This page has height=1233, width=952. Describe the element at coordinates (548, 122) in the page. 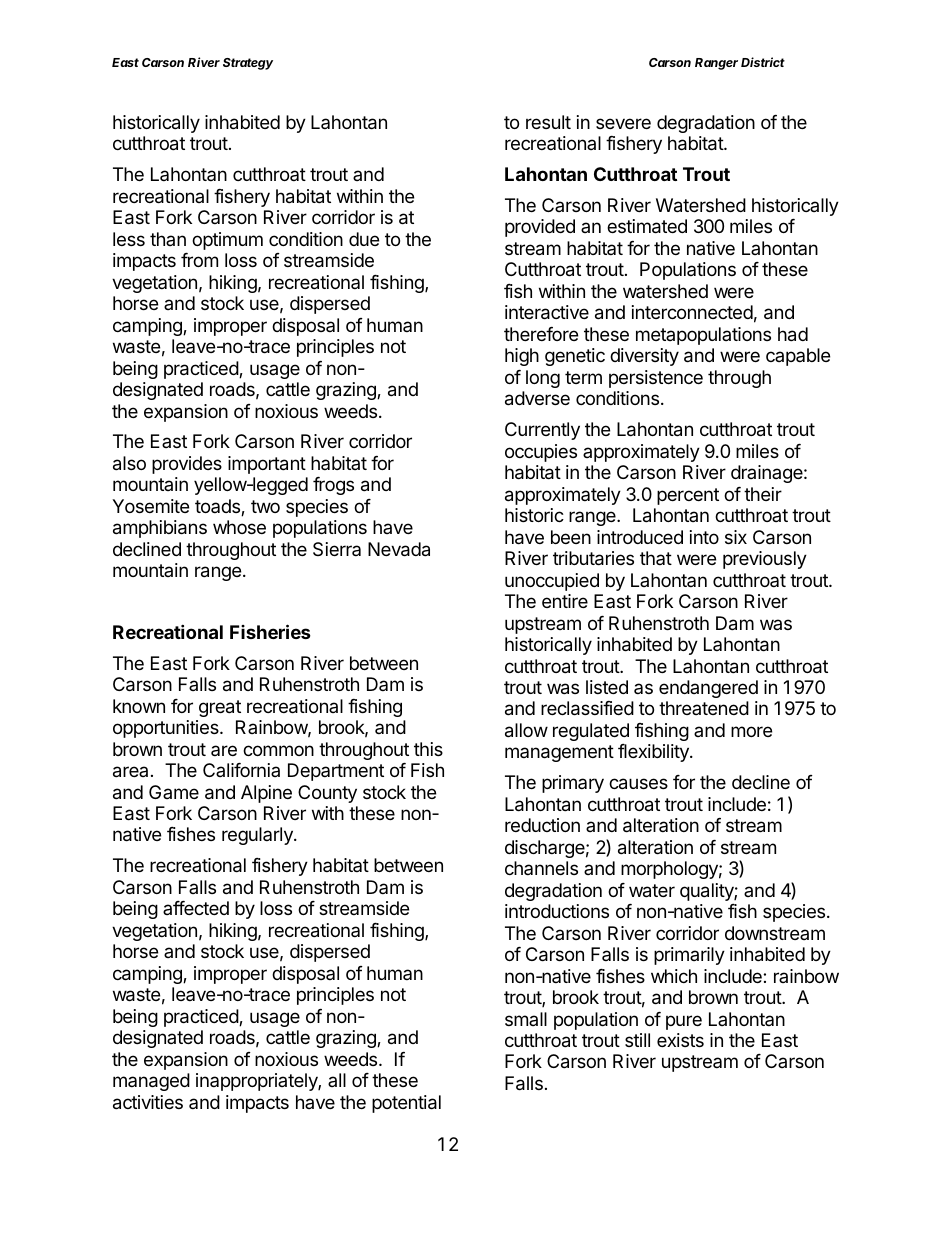

I see `result` at that location.
